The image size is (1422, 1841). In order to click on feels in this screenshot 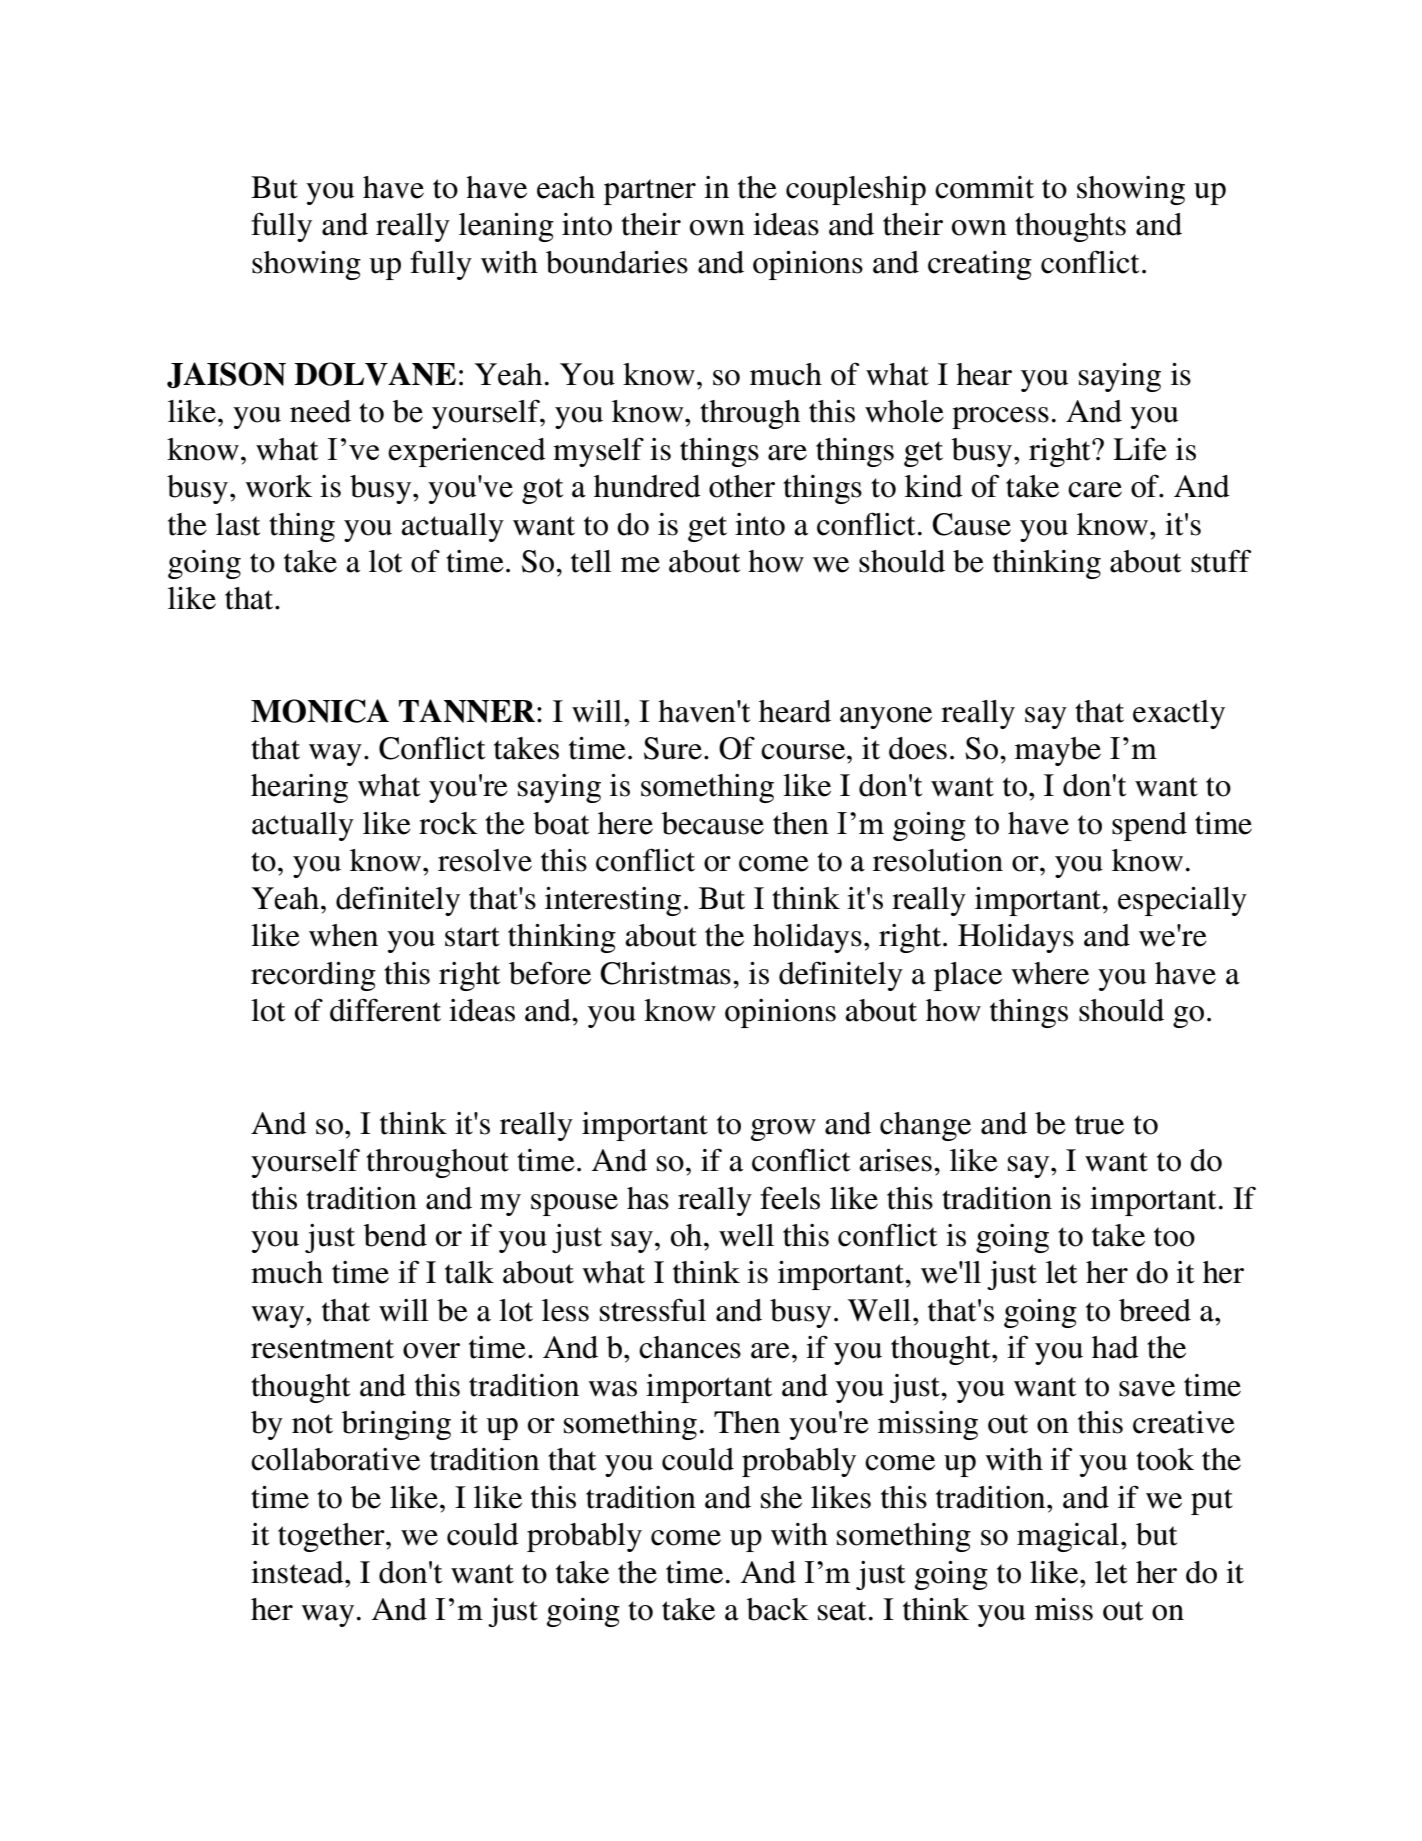, I will do `click(790, 1198)`.
